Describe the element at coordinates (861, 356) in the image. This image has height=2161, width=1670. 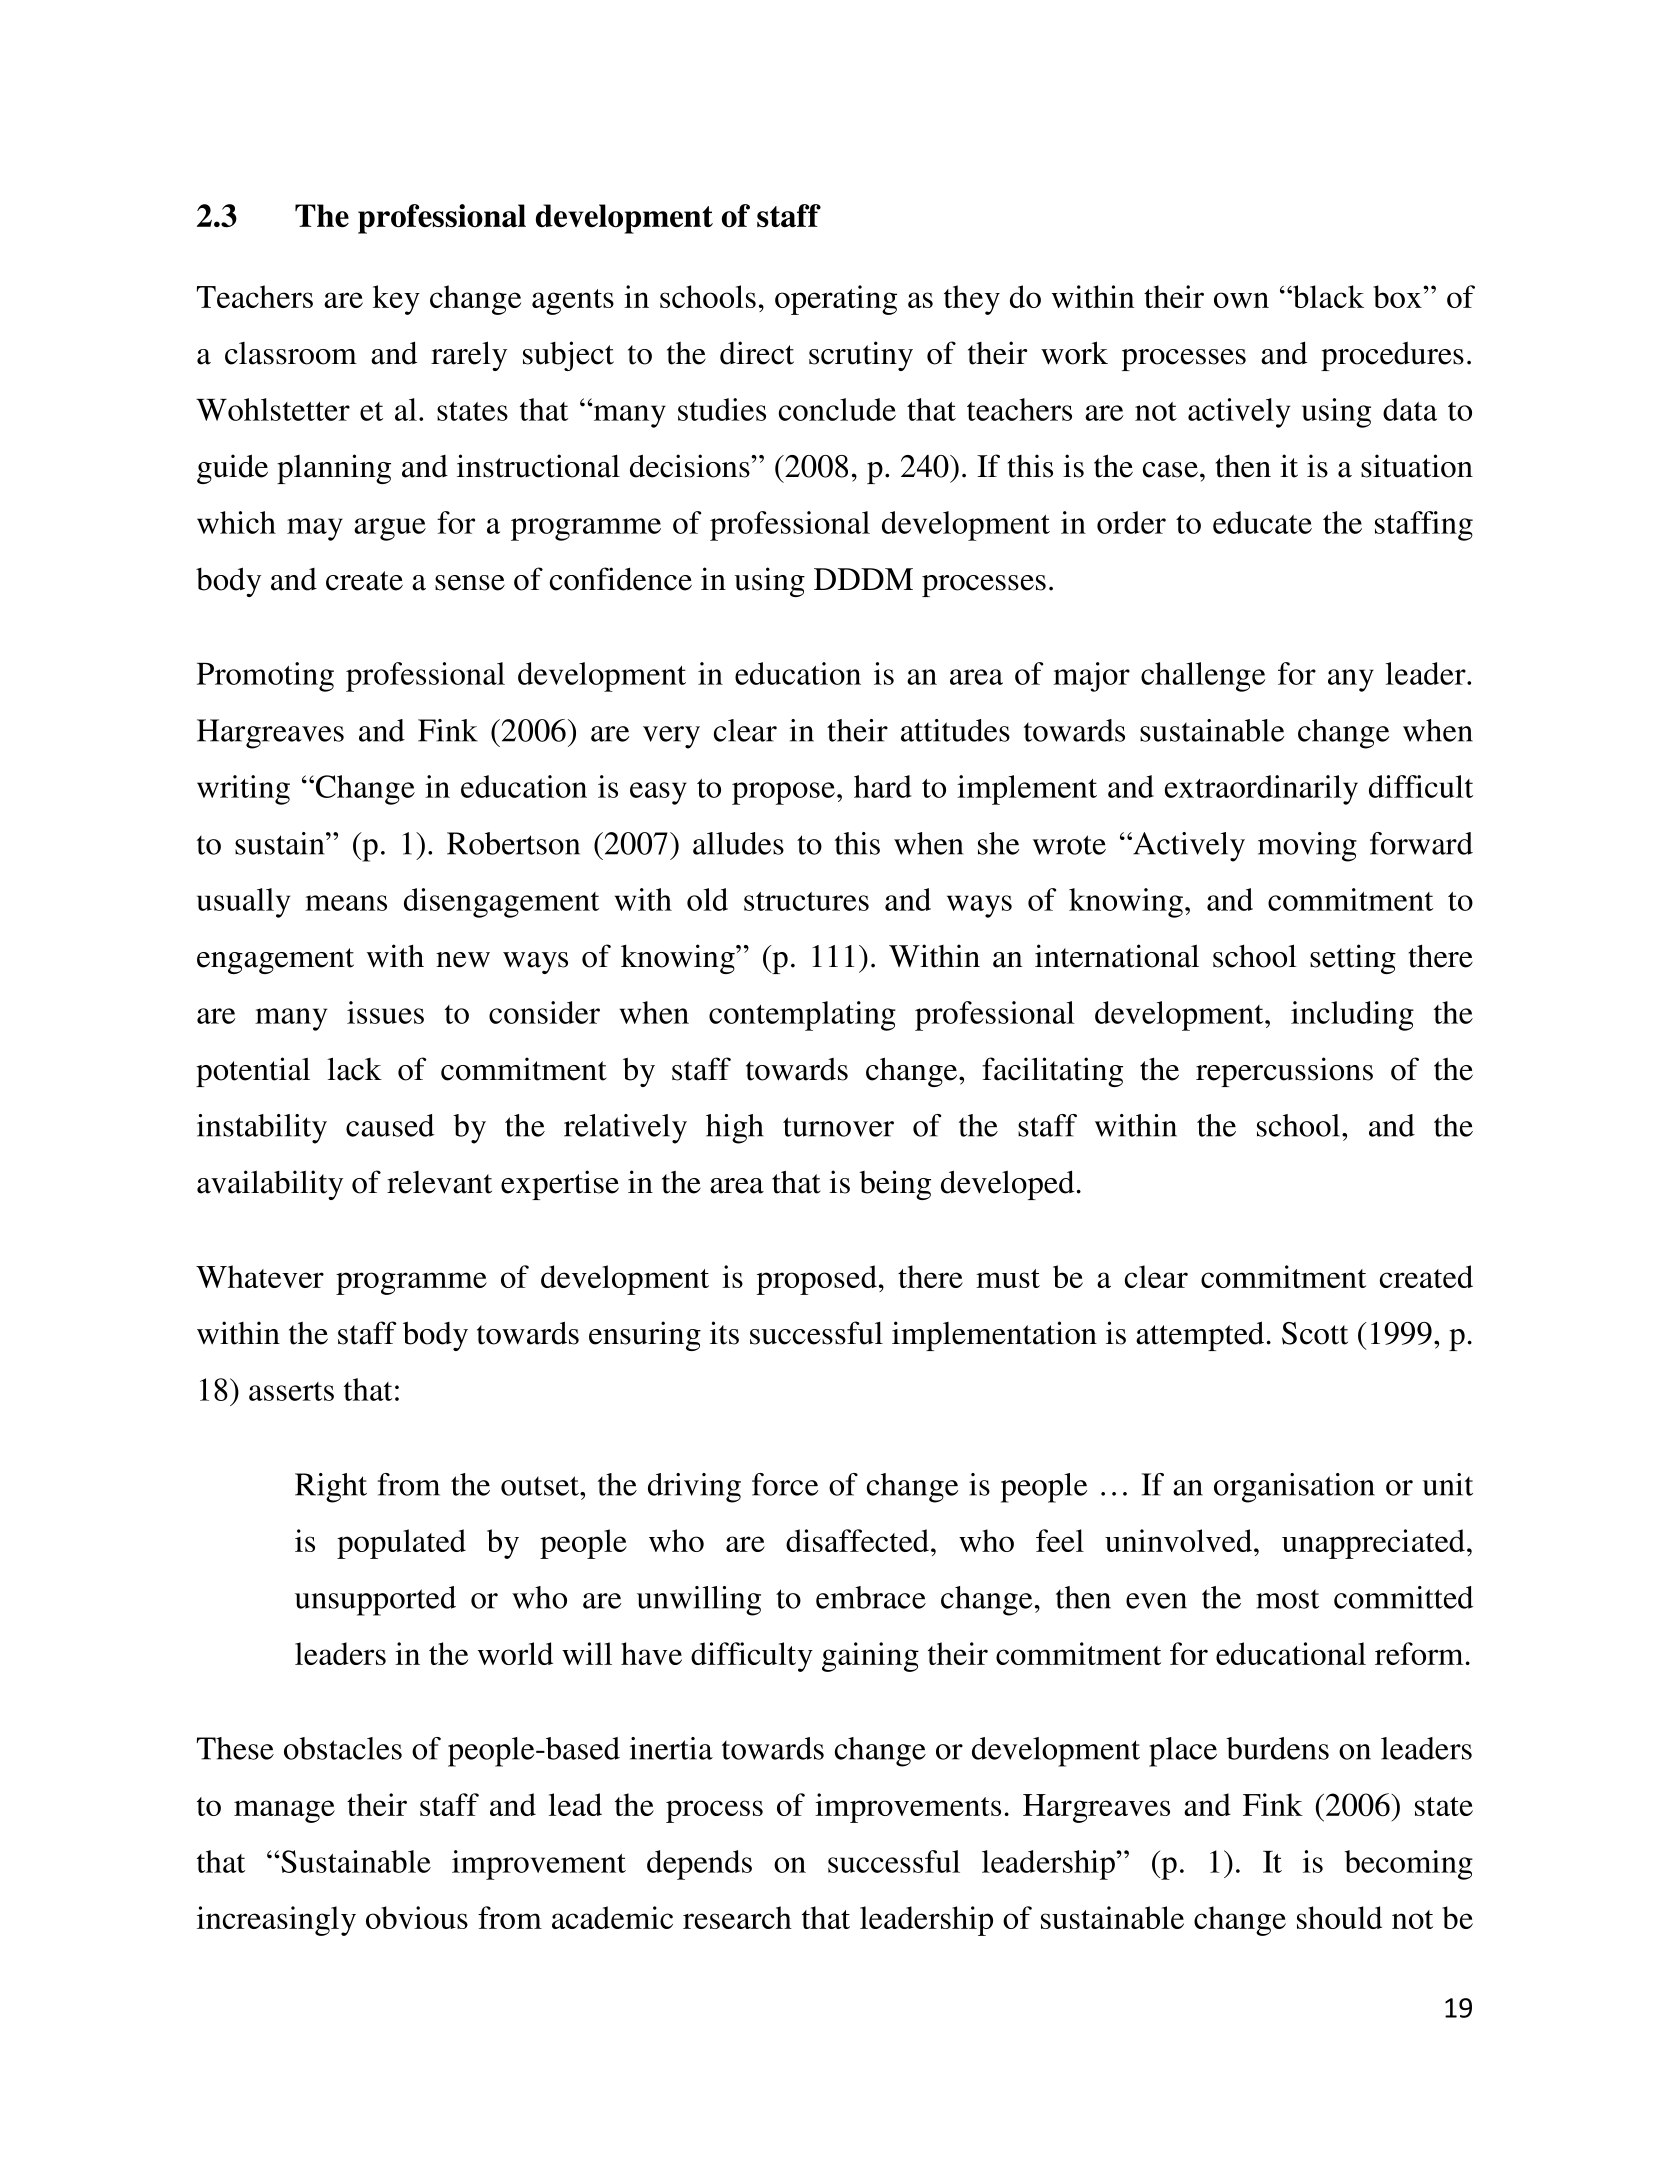
I see `scrutiny` at that location.
